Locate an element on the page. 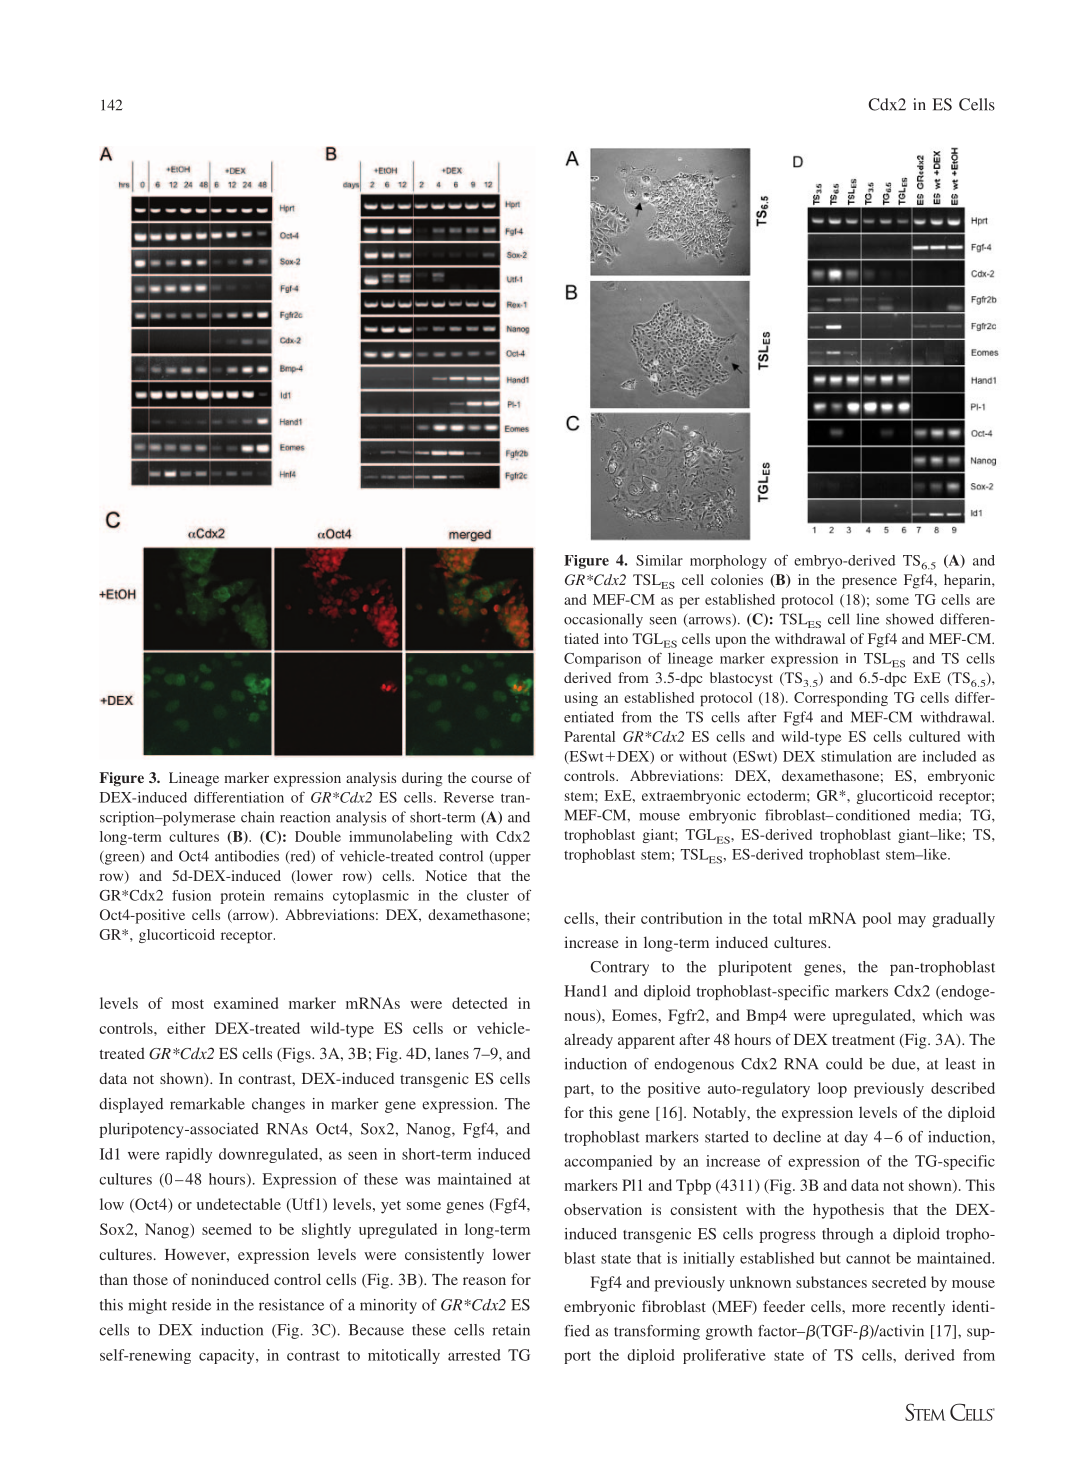 The height and width of the document is (1461, 1092). examined is located at coordinates (246, 1003).
